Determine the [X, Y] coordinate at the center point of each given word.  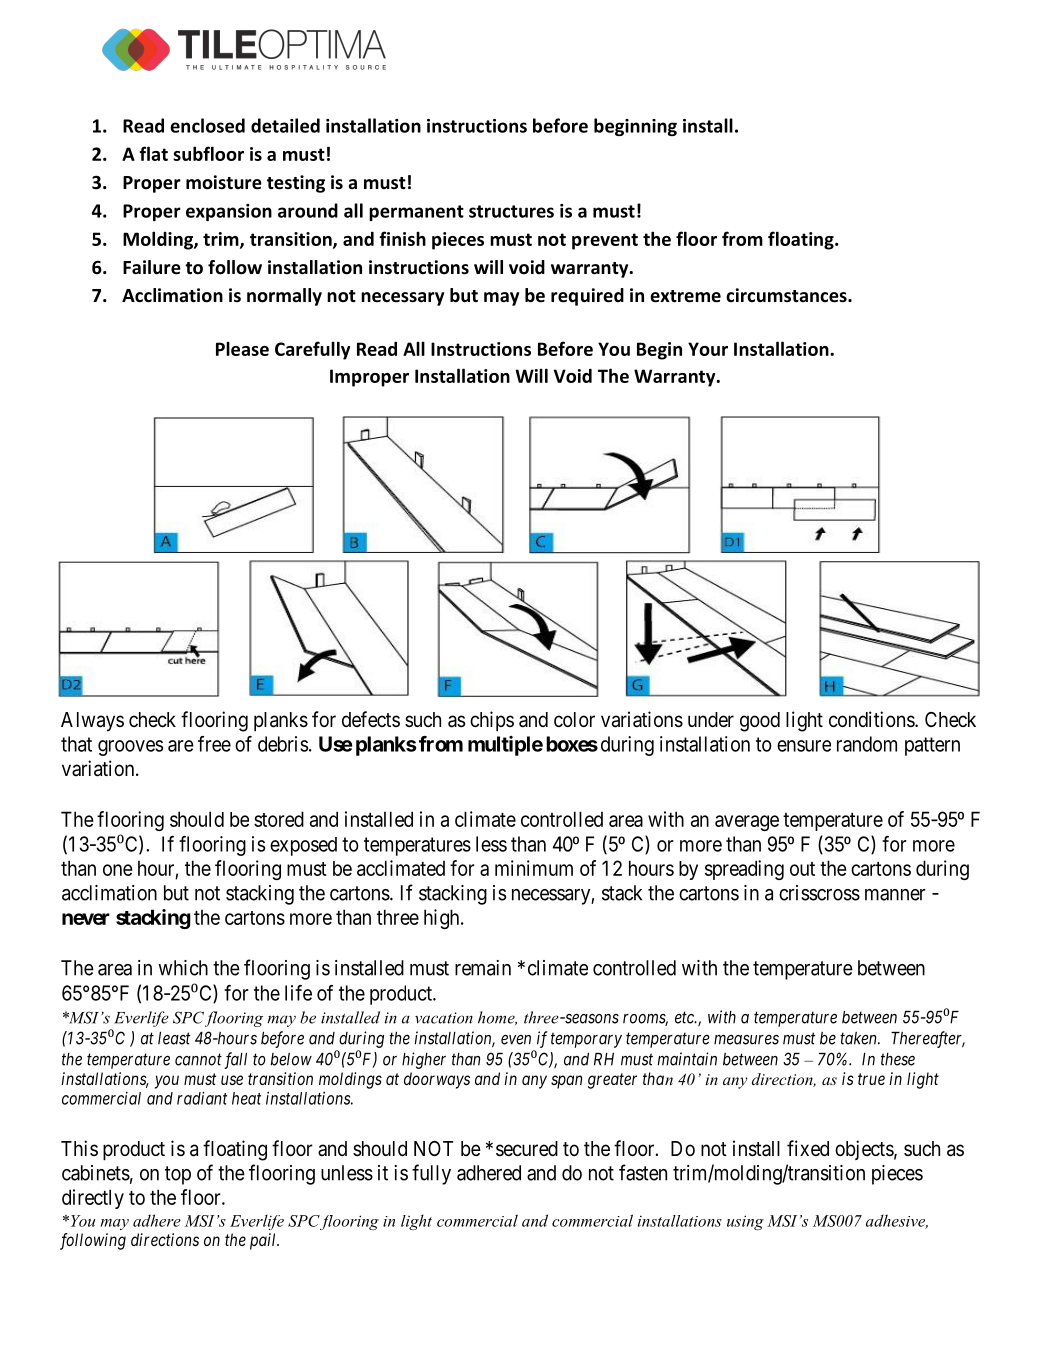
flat [153, 153]
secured [527, 1148]
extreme [685, 296]
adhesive [897, 1221]
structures [511, 211]
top [178, 1175]
